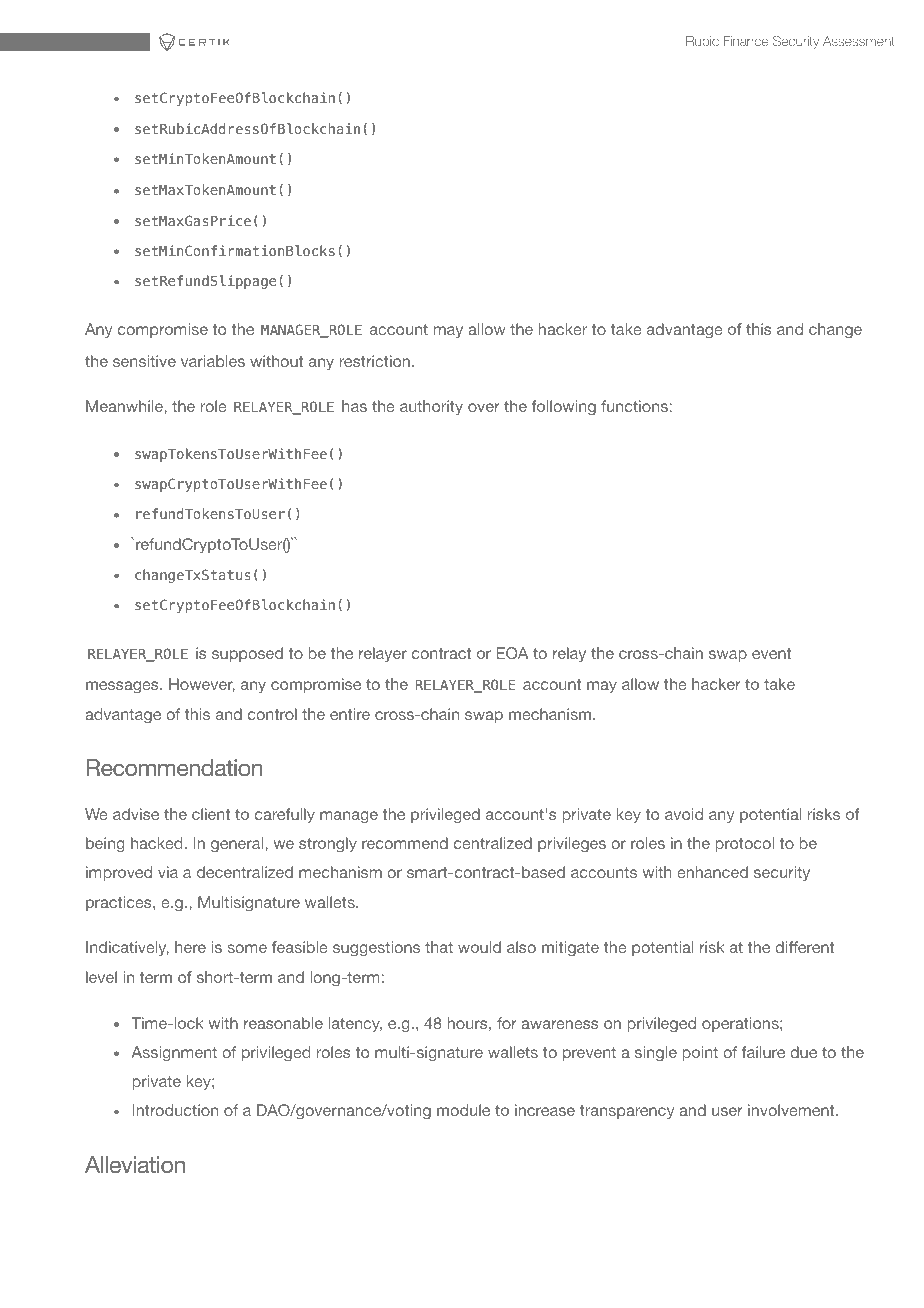  What do you see at coordinates (463, 1110) in the screenshot?
I see `module` at bounding box center [463, 1110].
